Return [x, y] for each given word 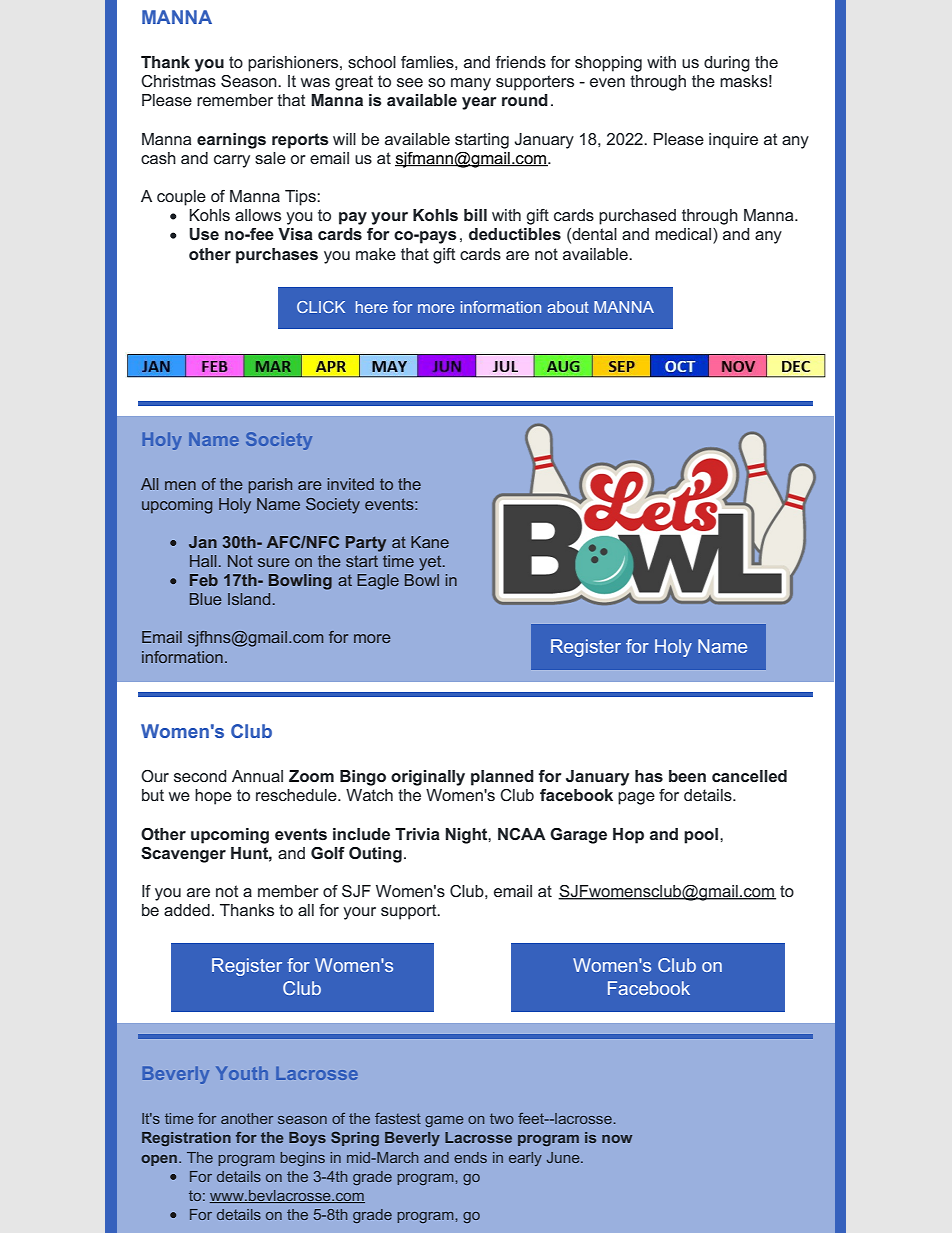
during [727, 64]
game [444, 1121]
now [617, 1139]
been [687, 776]
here [372, 307]
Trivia [417, 834]
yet [431, 563]
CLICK [321, 307]
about [568, 307]
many [471, 84]
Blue [206, 599]
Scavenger [183, 855]
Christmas [178, 81]
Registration [186, 1139]
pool [701, 836]
